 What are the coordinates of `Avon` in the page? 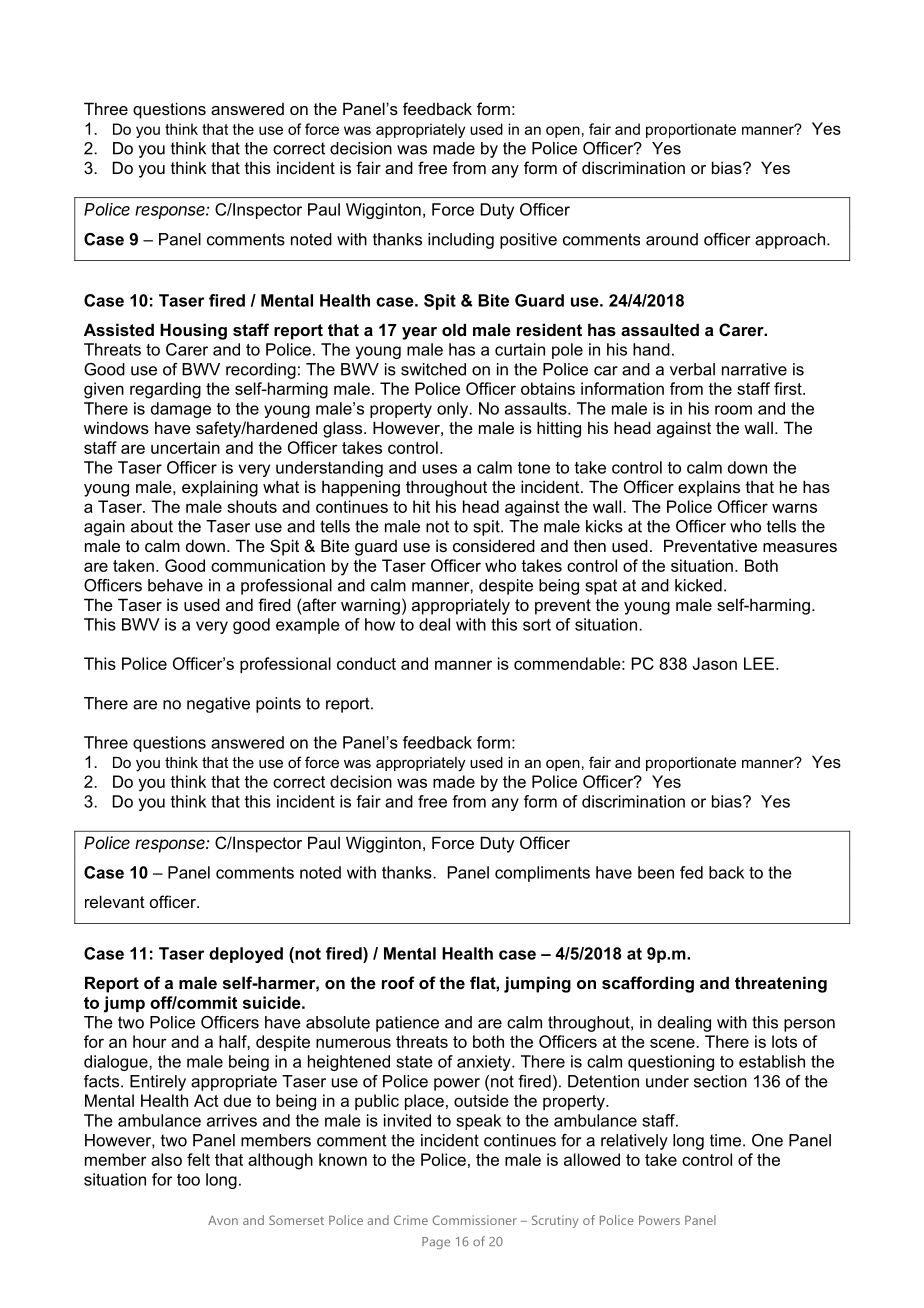 It's located at (223, 1220).
